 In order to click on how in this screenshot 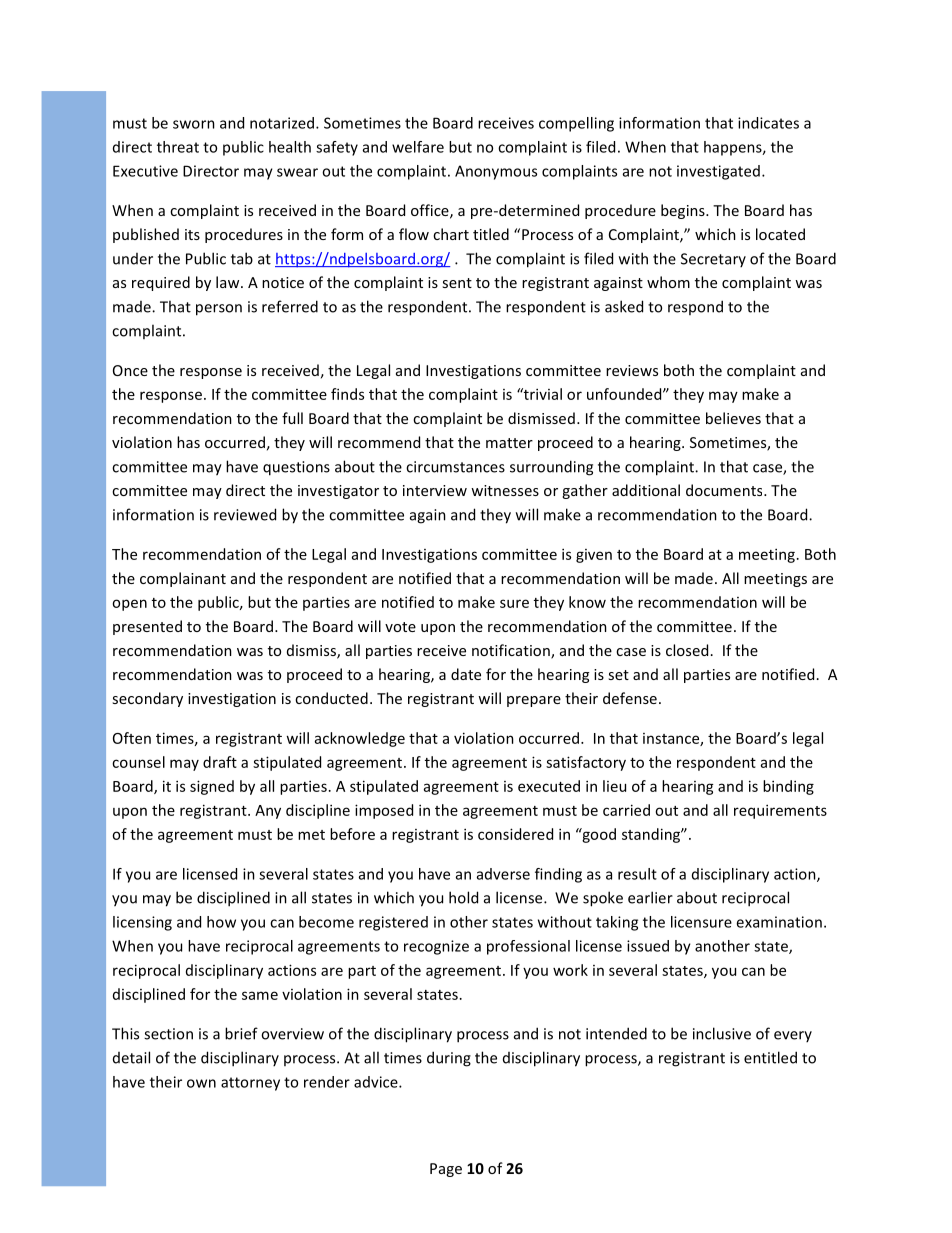, I will do `click(221, 922)`.
